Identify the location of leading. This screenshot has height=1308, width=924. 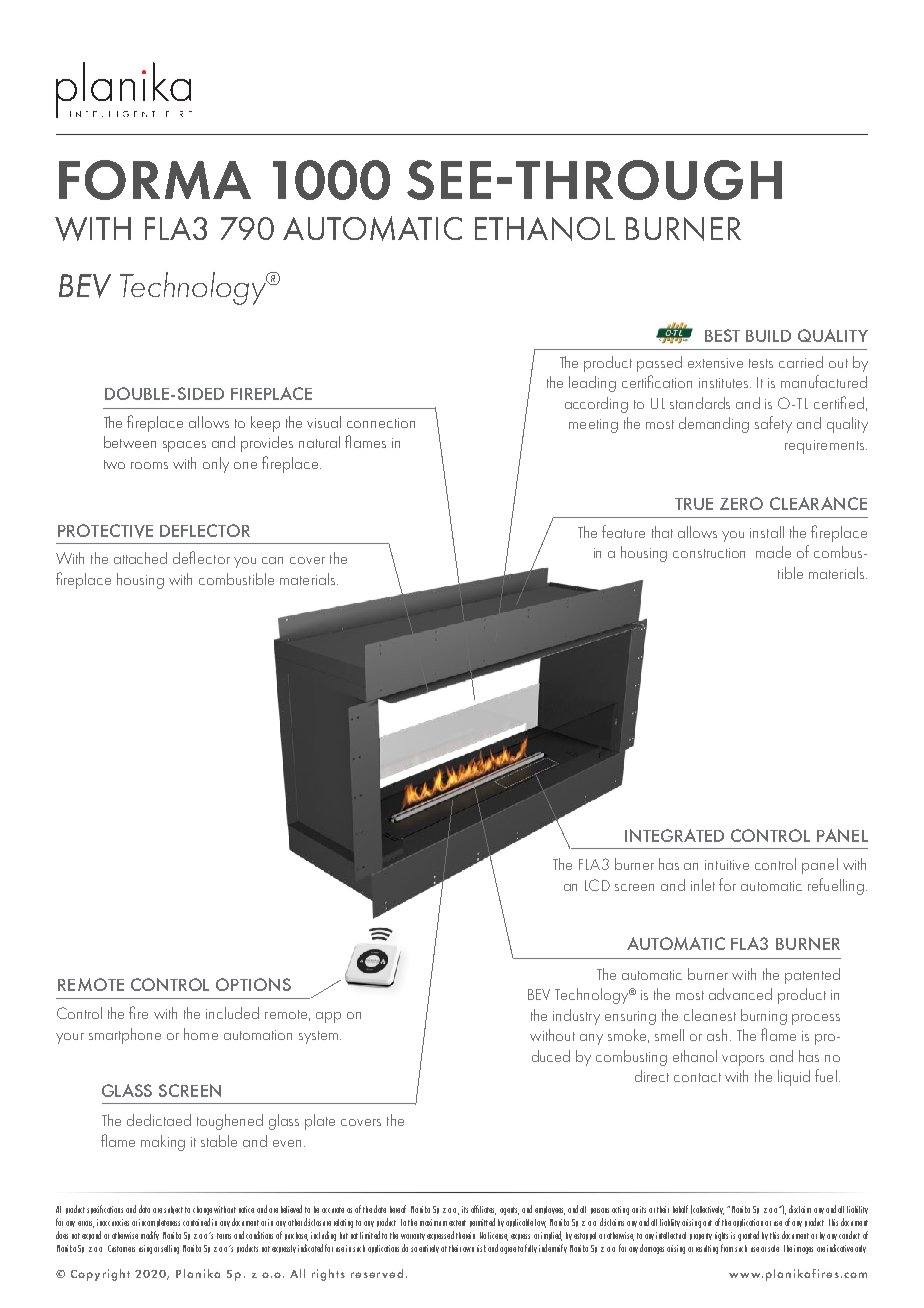
(592, 384).
